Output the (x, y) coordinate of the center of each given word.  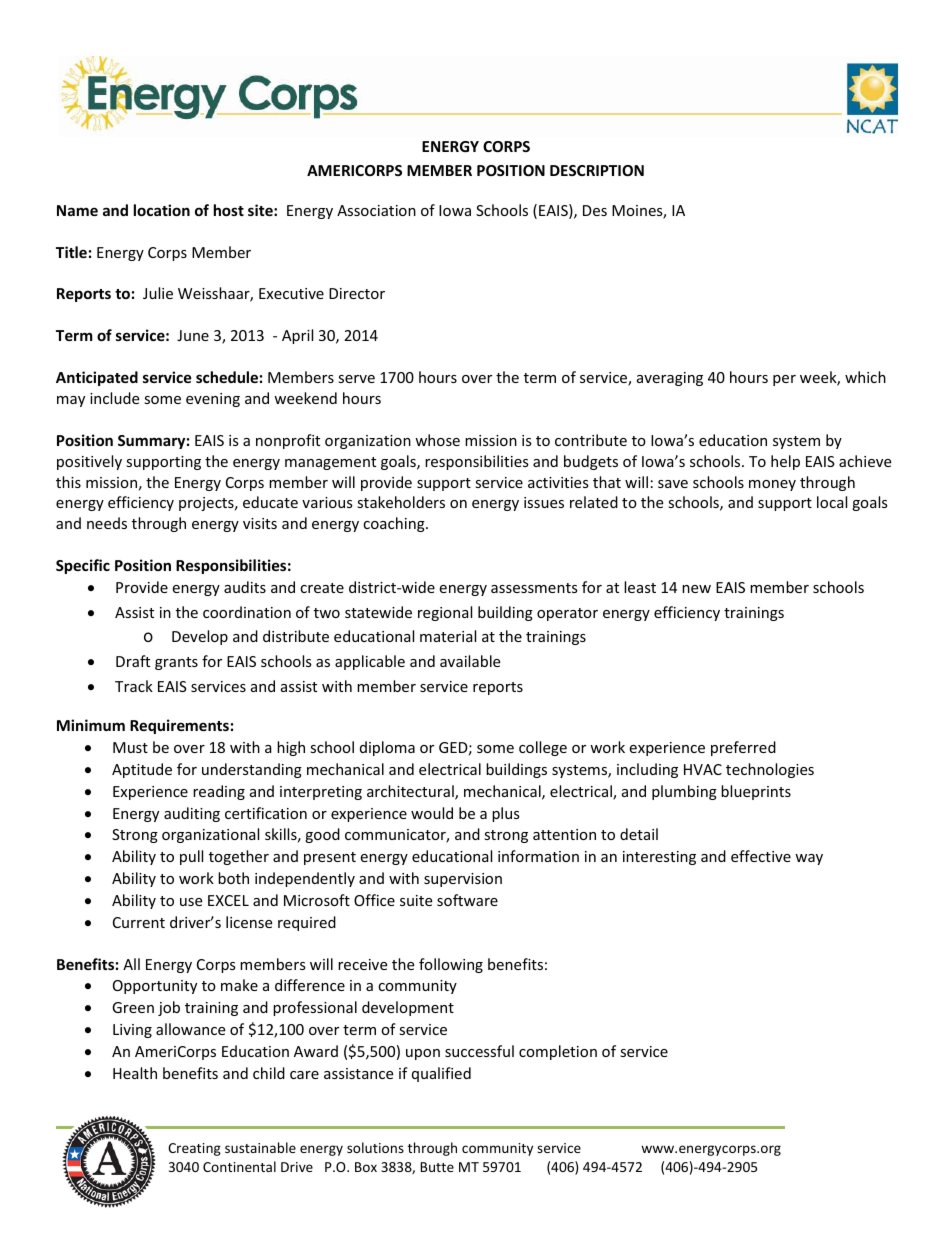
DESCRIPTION (597, 170)
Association (376, 210)
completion (558, 1052)
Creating (194, 1149)
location (162, 210)
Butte (437, 1167)
